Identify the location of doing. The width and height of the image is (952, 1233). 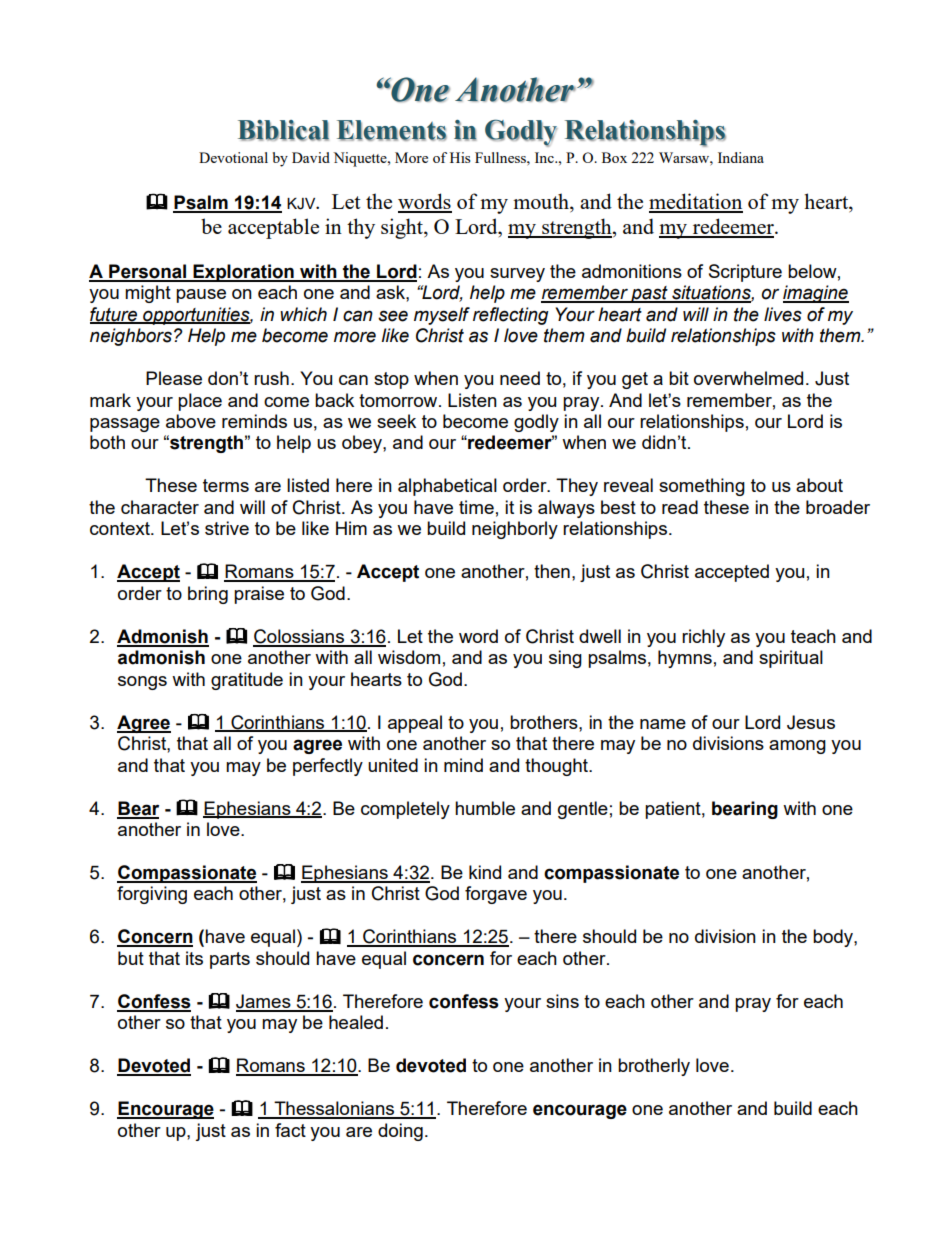
(400, 1132).
